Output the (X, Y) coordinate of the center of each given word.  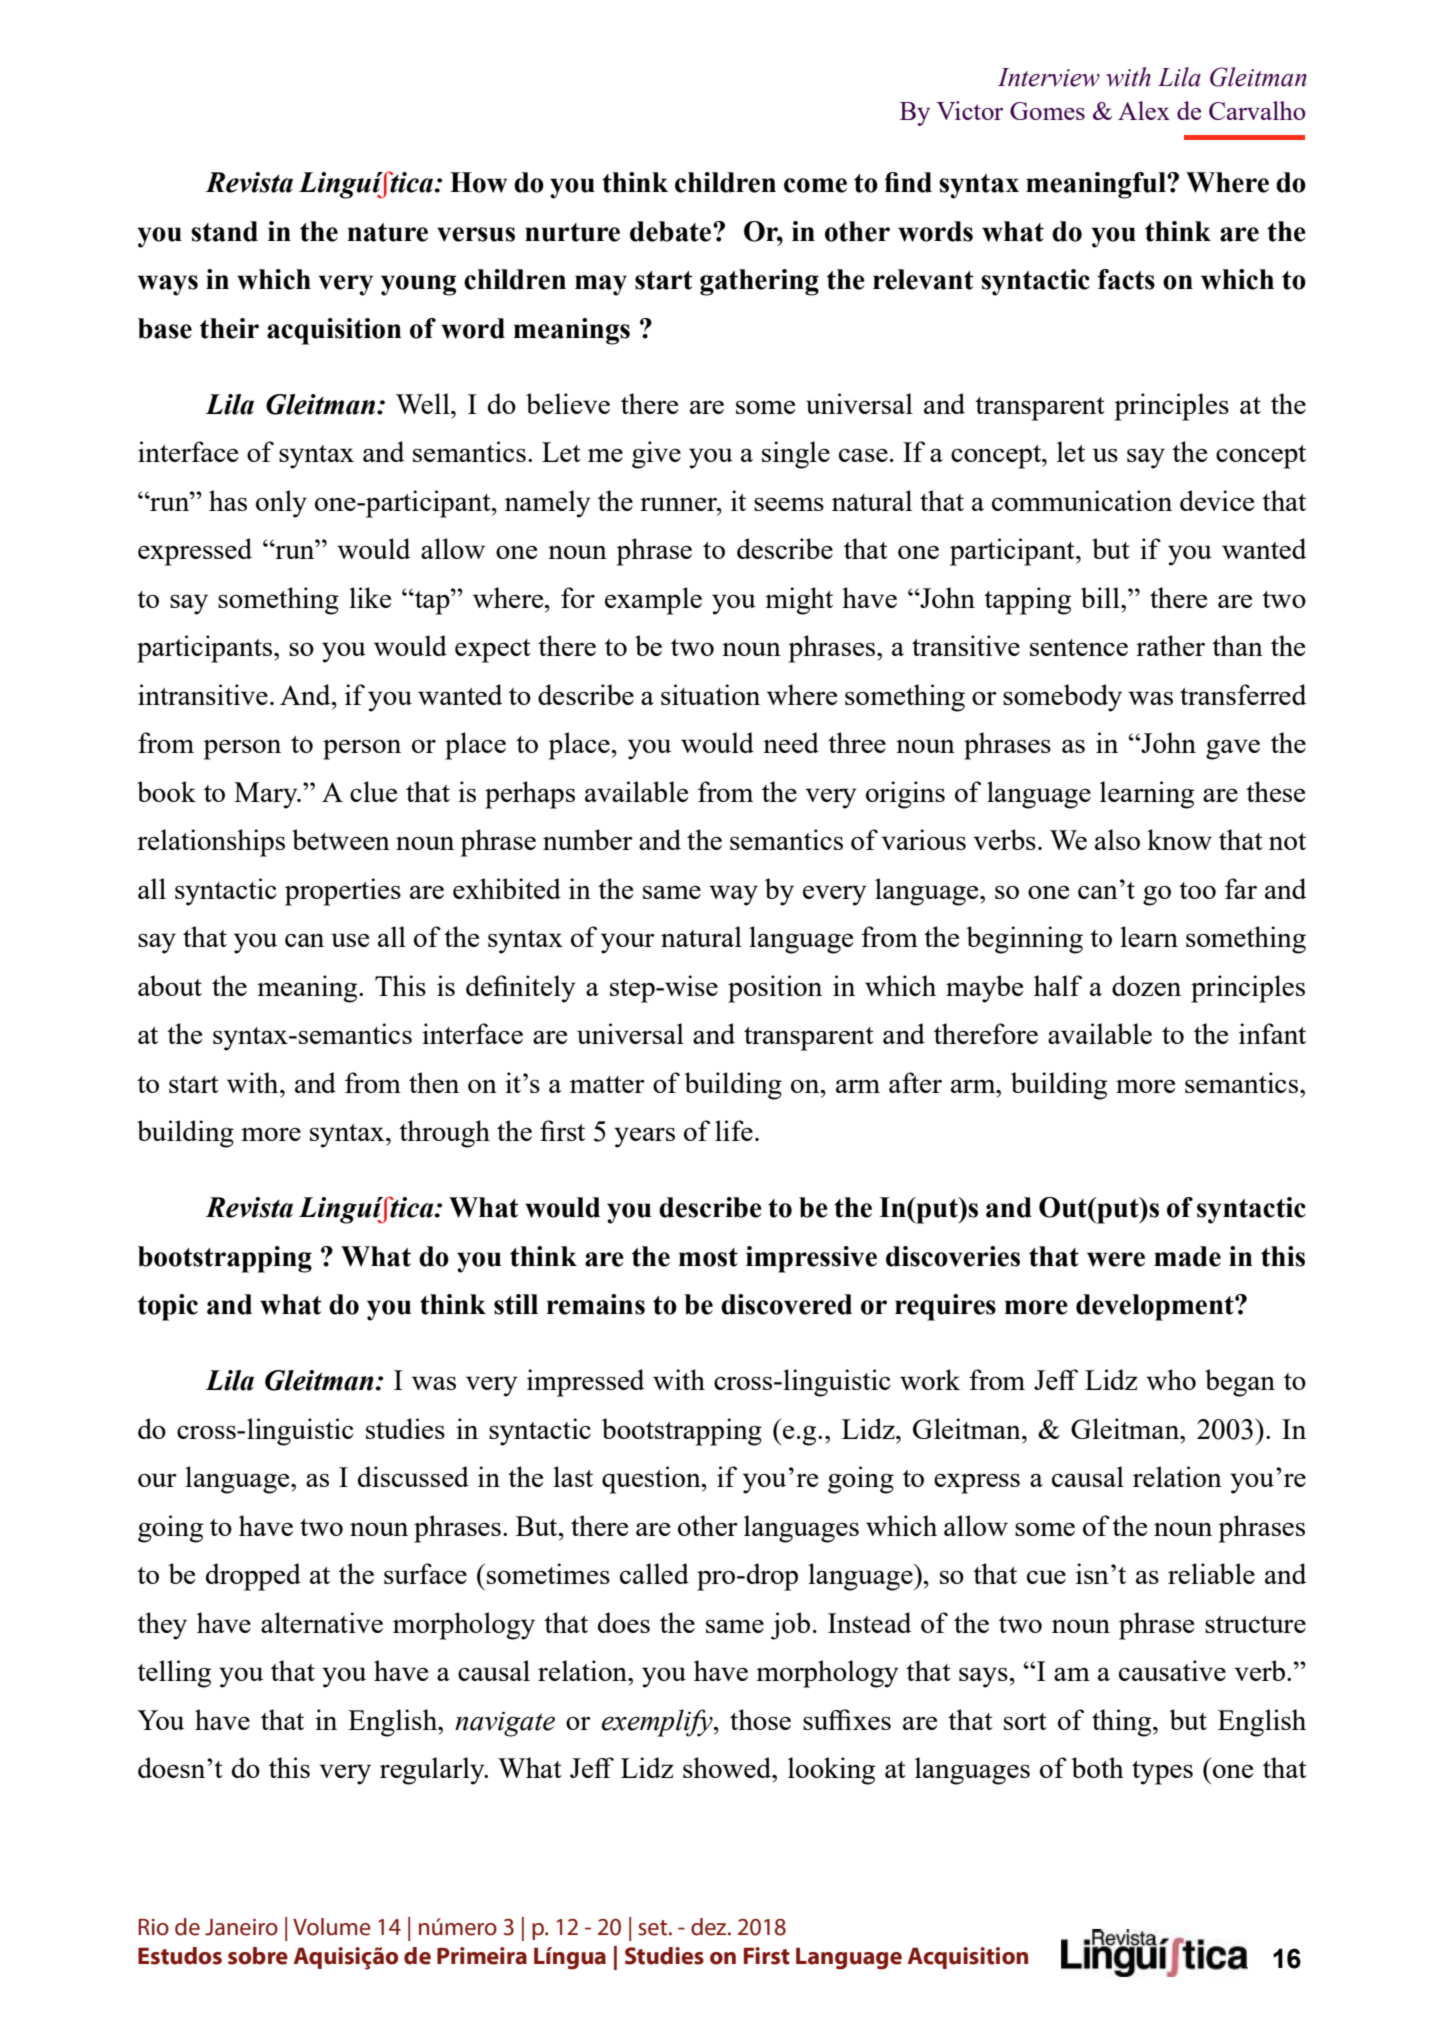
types (1162, 1773)
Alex (1144, 110)
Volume (332, 1927)
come (815, 185)
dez (710, 1927)
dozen (1146, 985)
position (775, 989)
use (350, 940)
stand (224, 231)
